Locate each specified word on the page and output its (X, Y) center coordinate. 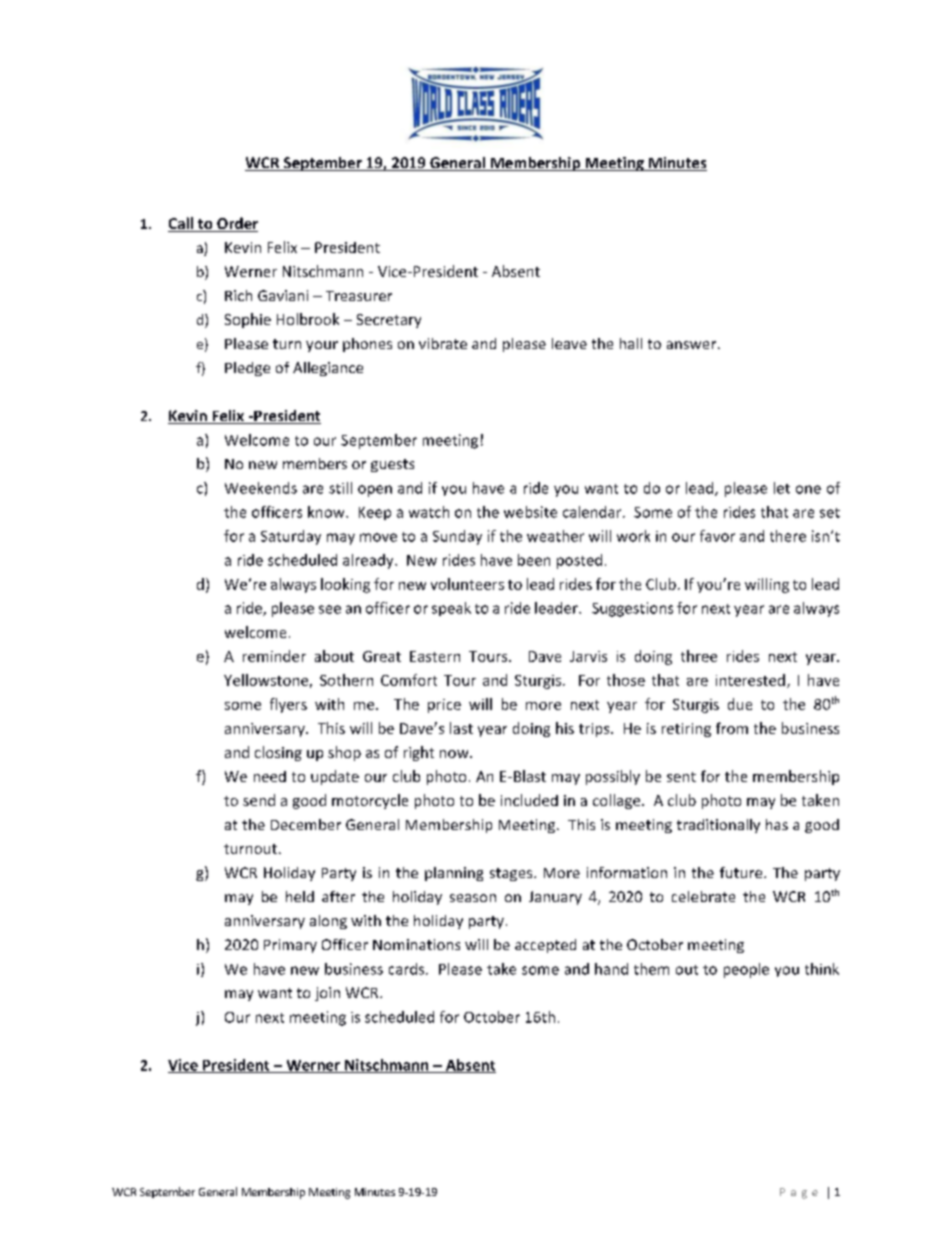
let (782, 488)
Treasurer (359, 296)
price (444, 706)
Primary (290, 946)
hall (631, 343)
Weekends (261, 488)
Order (236, 224)
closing (278, 753)
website (530, 512)
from (732, 728)
